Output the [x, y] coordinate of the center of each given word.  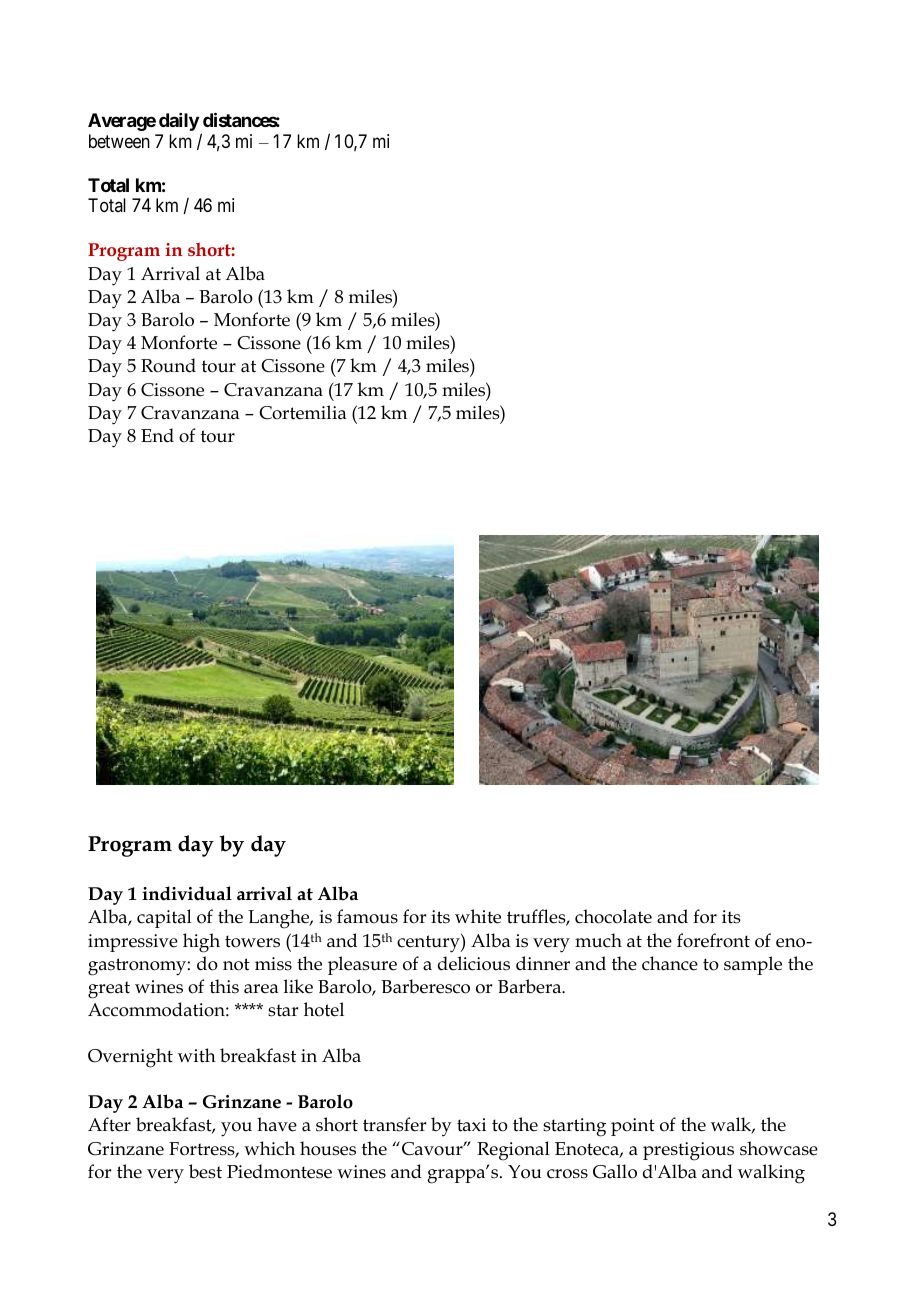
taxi [471, 1125]
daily [179, 122]
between [119, 141]
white [478, 916]
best [205, 1171]
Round [168, 365]
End [157, 435]
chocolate [613, 916]
